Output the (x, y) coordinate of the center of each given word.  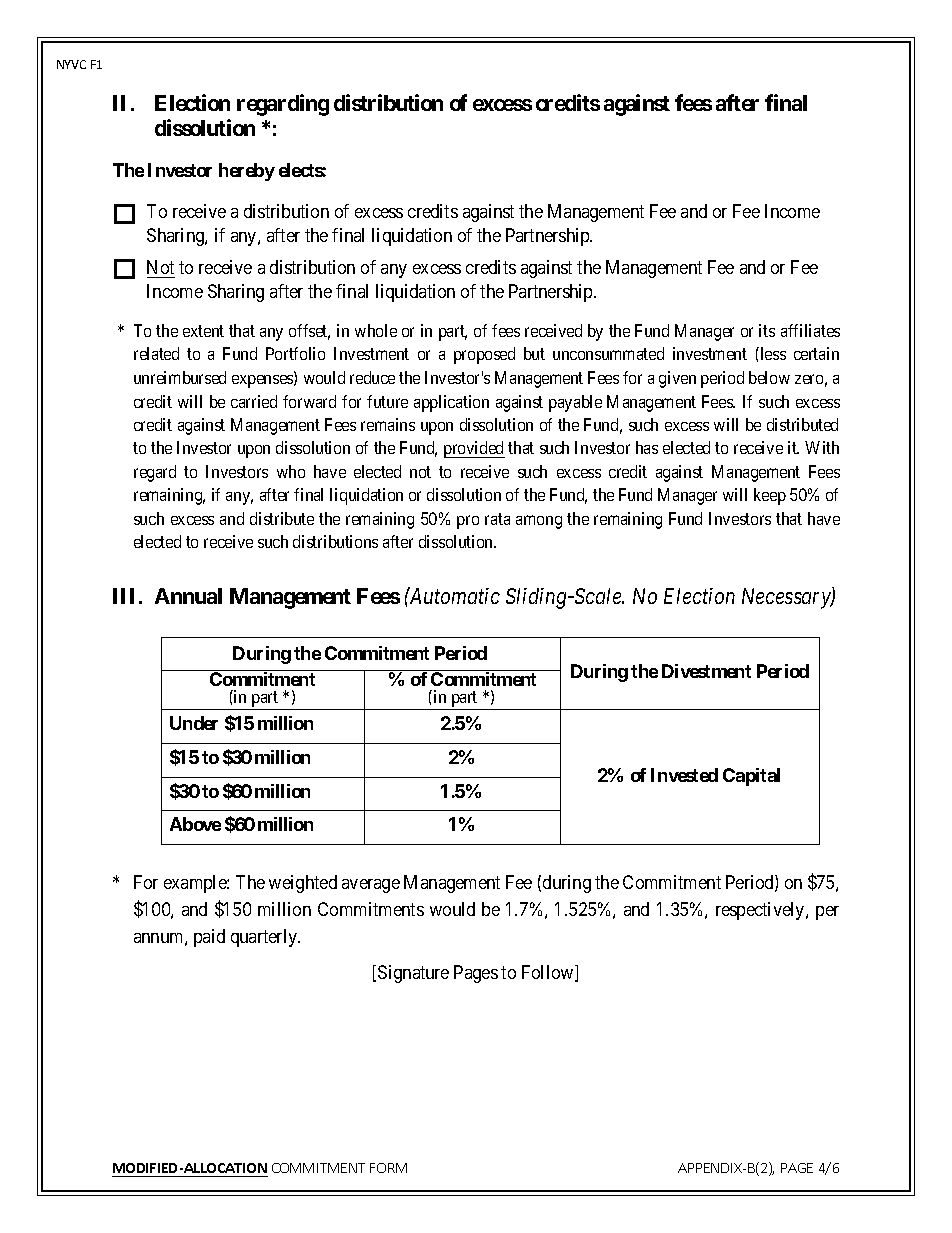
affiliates (810, 330)
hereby (247, 172)
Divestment (706, 671)
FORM (388, 1168)
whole (376, 330)
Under (194, 723)
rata (497, 519)
